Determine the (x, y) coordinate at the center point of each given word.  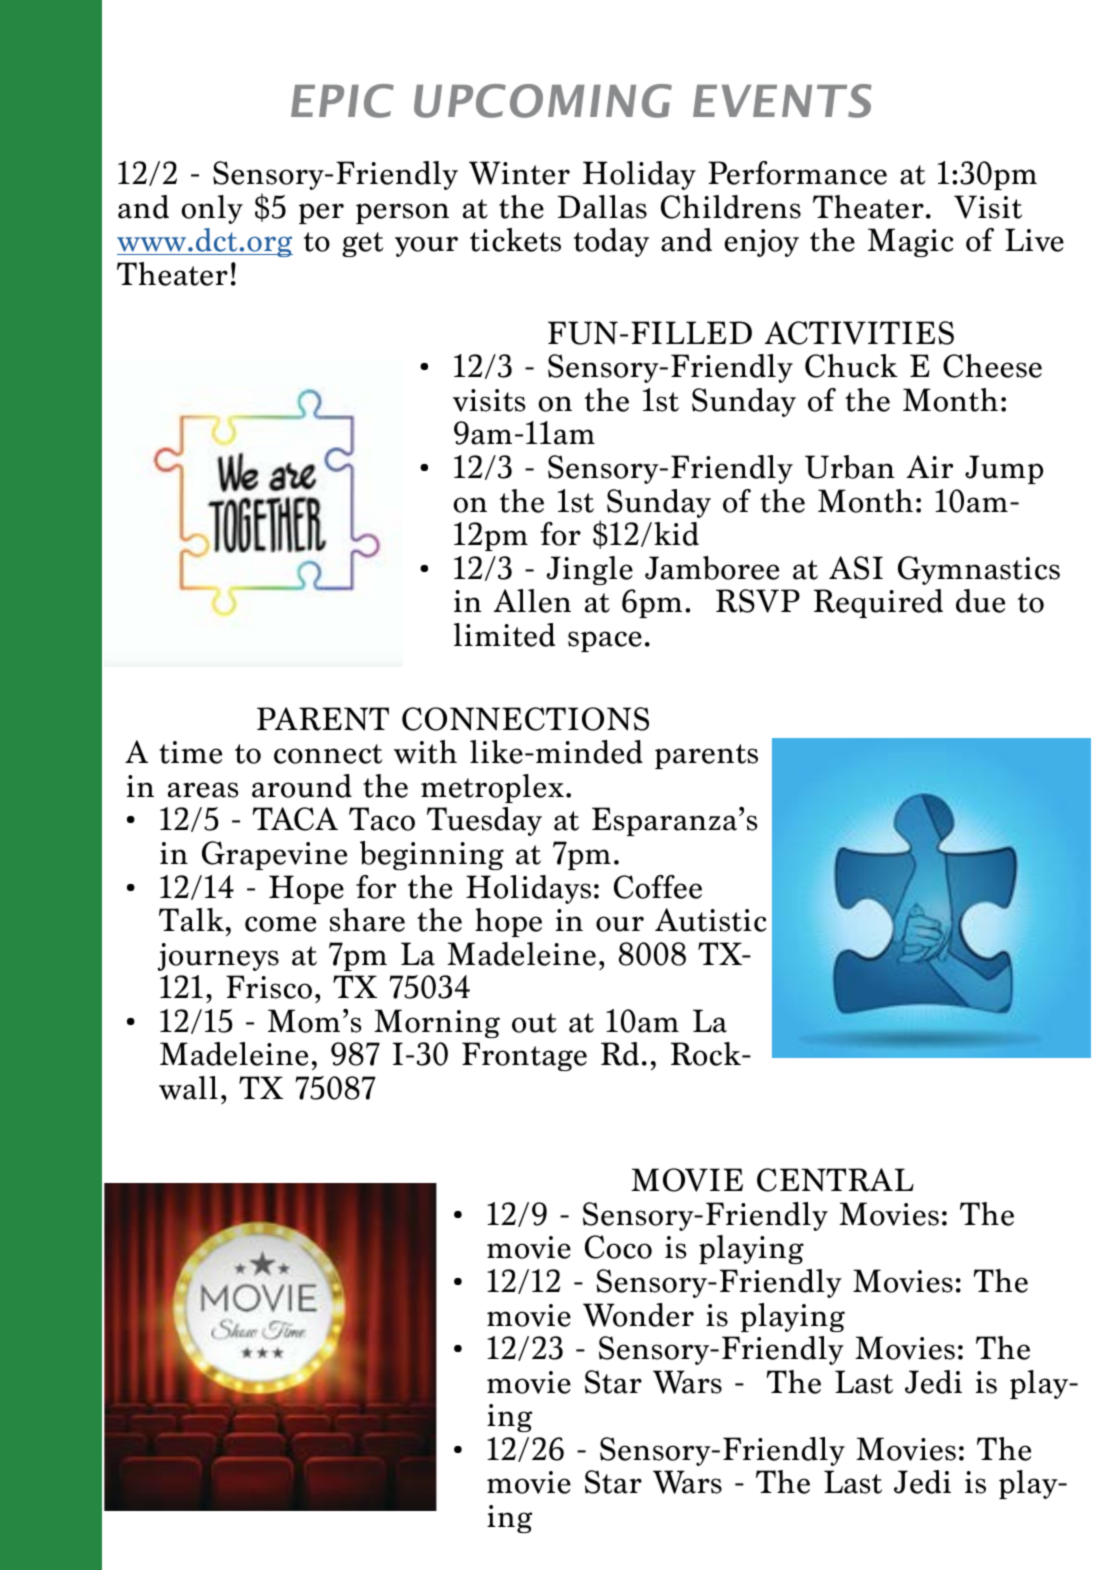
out (534, 1023)
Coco (618, 1247)
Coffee (658, 887)
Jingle (589, 570)
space (605, 641)
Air (930, 466)
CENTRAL (835, 1180)
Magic (910, 242)
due (980, 601)
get (362, 244)
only (212, 209)
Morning (437, 1023)
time (190, 752)
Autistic (710, 920)
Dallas (602, 207)
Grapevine (274, 855)
